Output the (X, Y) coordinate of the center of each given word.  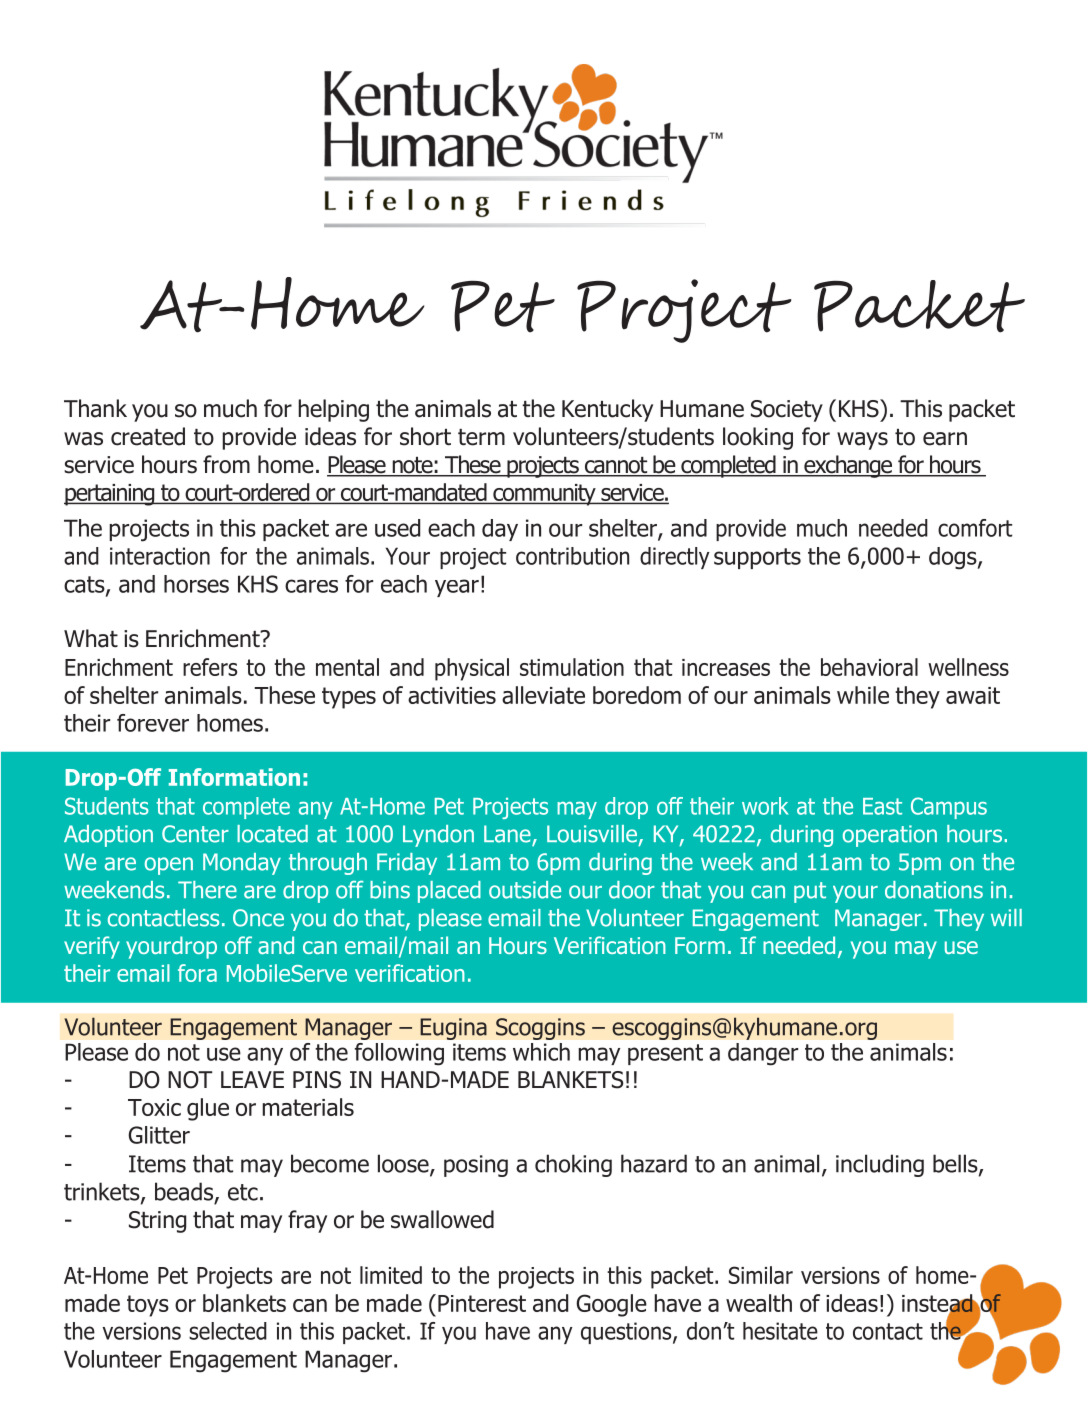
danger (763, 1054)
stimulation (572, 667)
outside (525, 890)
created (148, 436)
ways (862, 441)
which (541, 1052)
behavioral (869, 667)
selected (228, 1331)
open (169, 866)
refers (210, 667)
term (481, 437)
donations (934, 890)
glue (208, 1109)
